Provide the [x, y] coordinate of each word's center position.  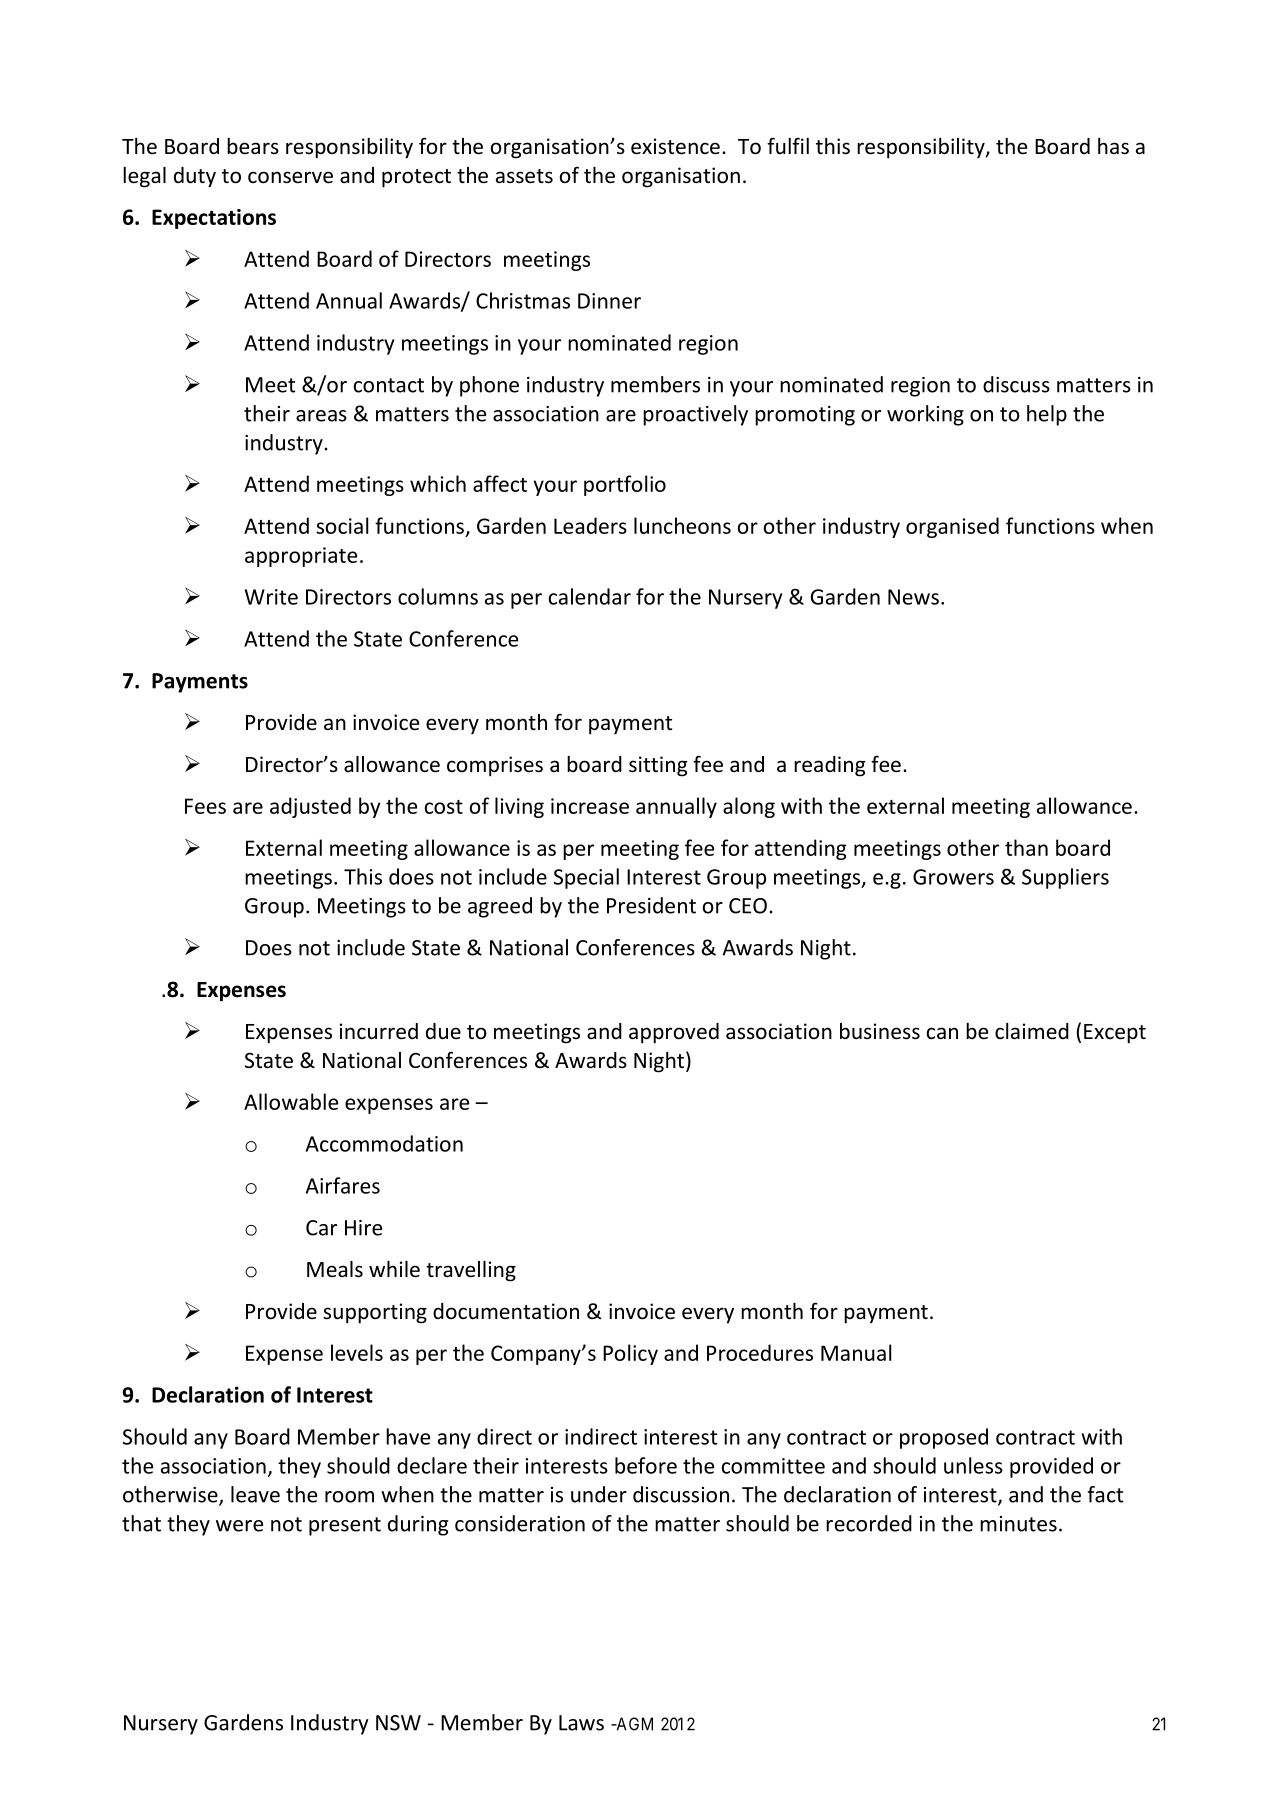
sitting [658, 766]
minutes [1018, 1524]
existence [675, 146]
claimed [1032, 1031]
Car [321, 1228]
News [913, 597]
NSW [398, 1723]
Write [271, 597]
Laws [581, 1723]
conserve [290, 177]
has [1113, 146]
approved [674, 1033]
